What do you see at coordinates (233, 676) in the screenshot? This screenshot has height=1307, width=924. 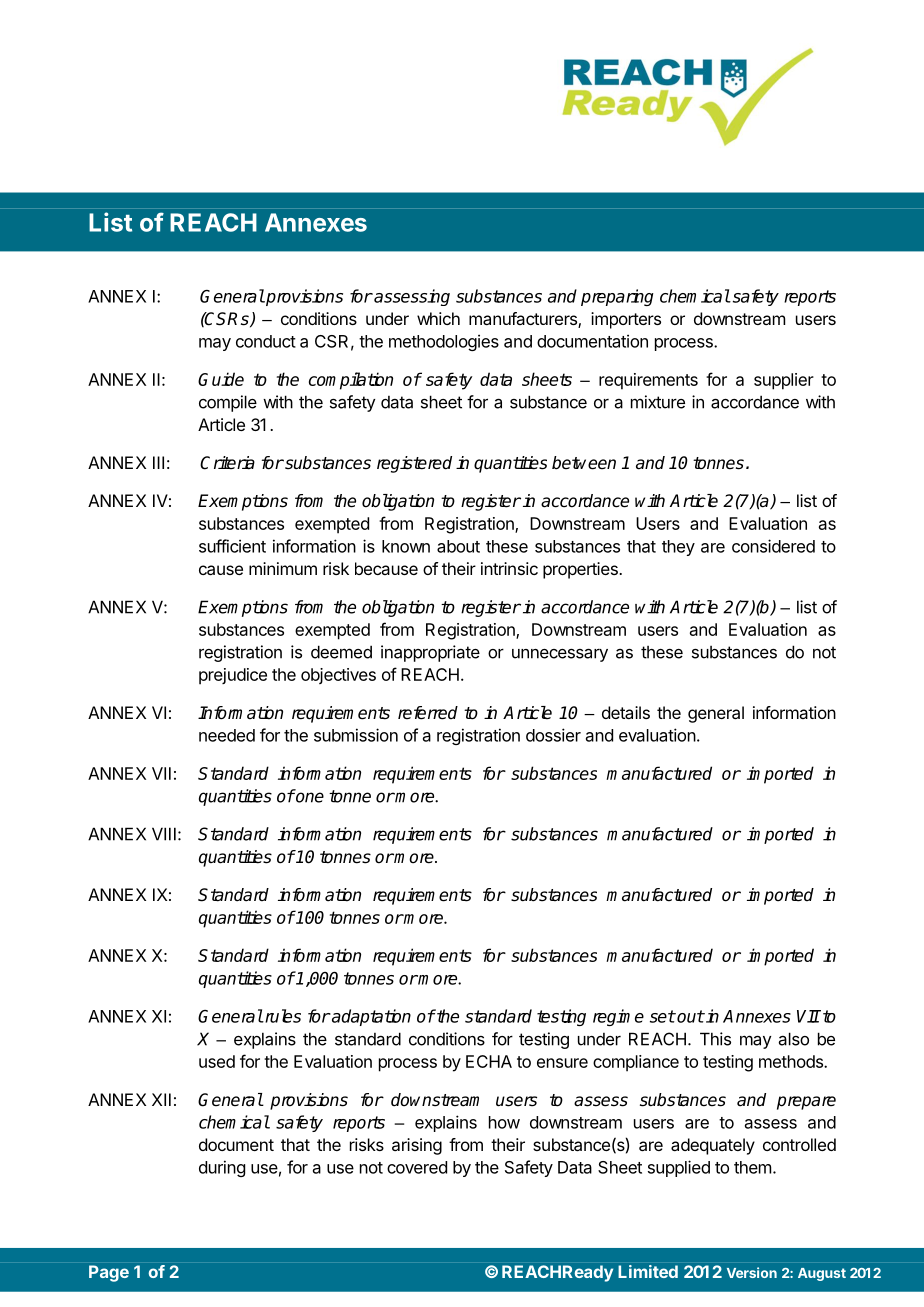 I see `prejudice` at bounding box center [233, 676].
